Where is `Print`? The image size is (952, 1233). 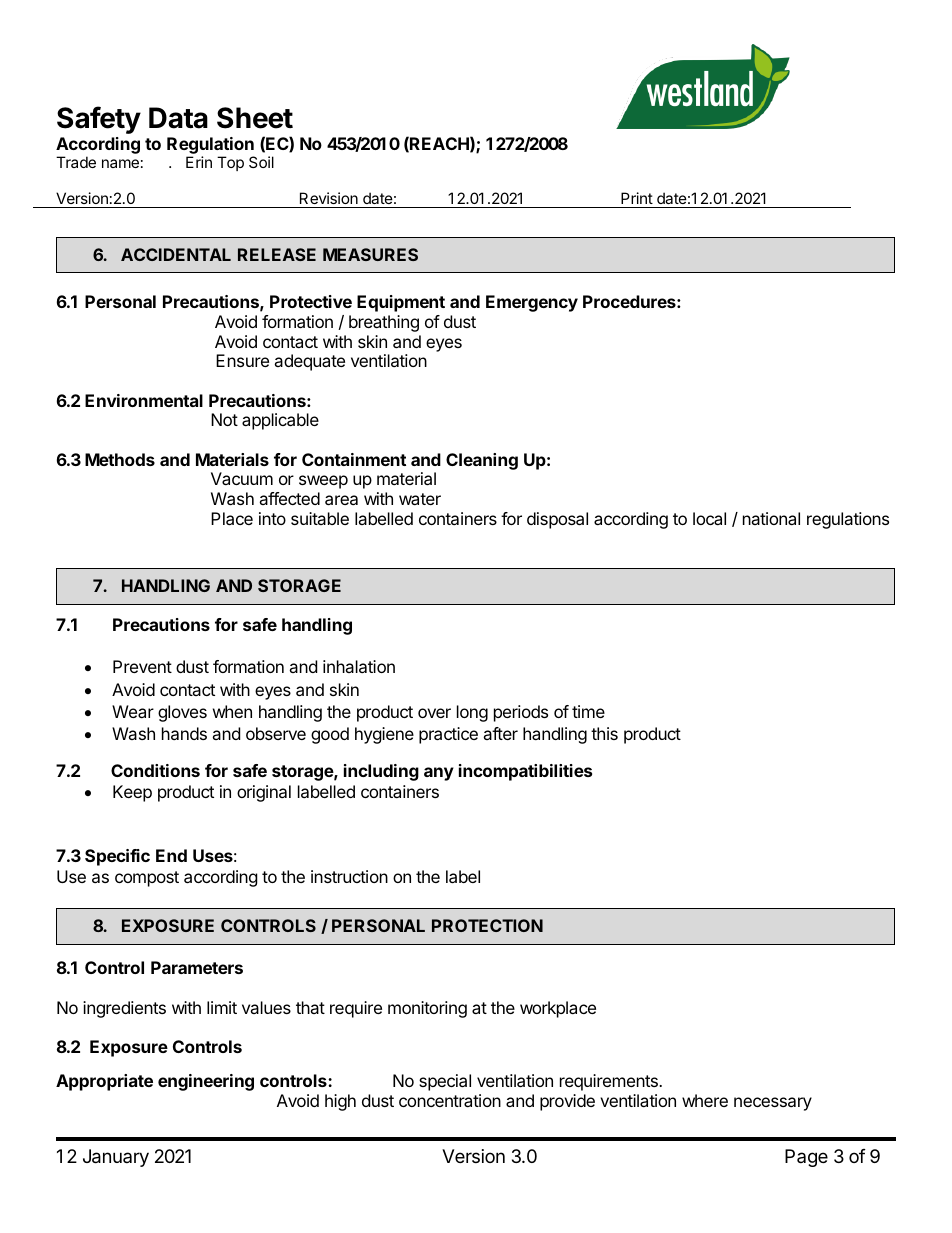 Print is located at coordinates (637, 198).
